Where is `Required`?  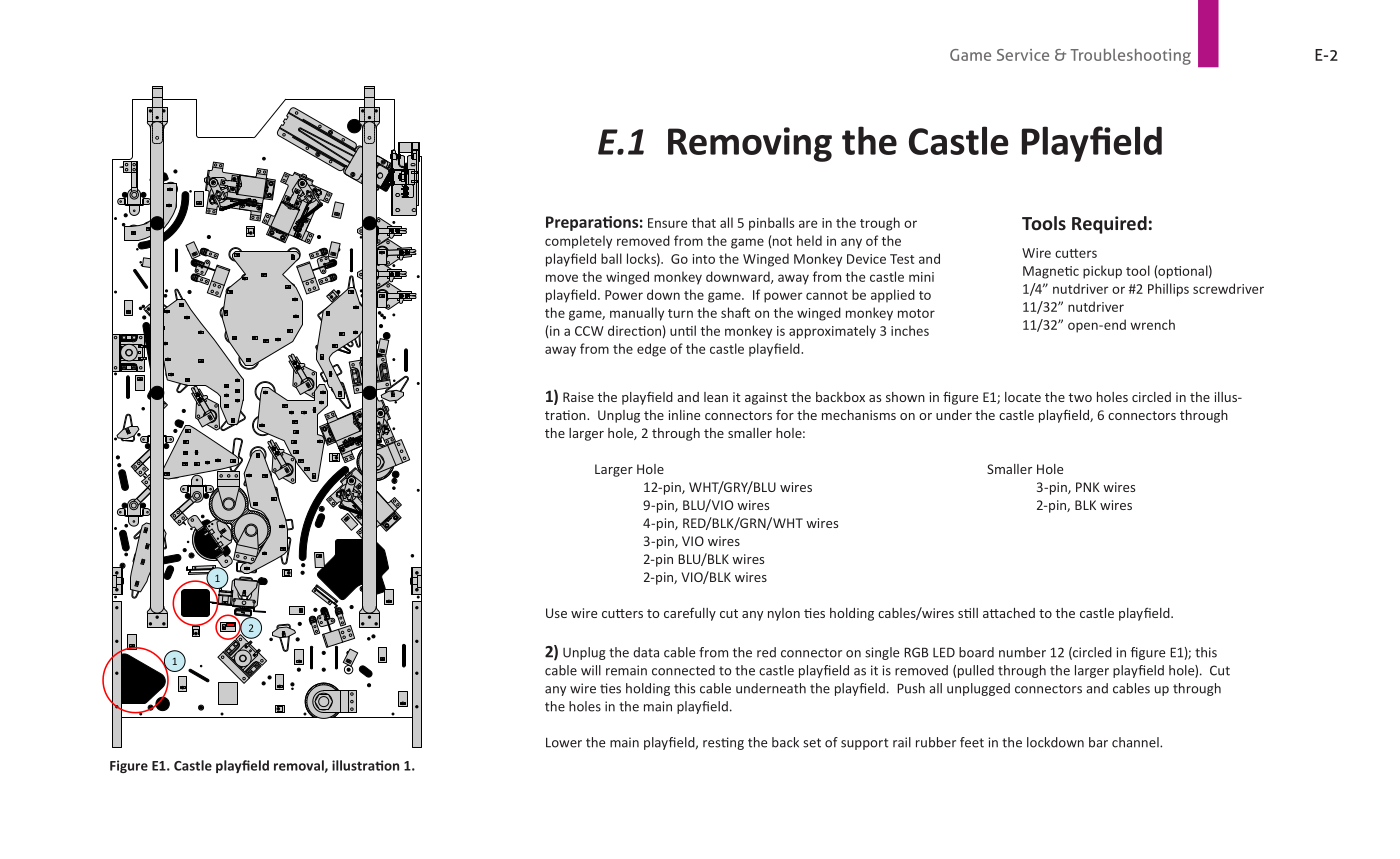 Required is located at coordinates (1109, 225).
